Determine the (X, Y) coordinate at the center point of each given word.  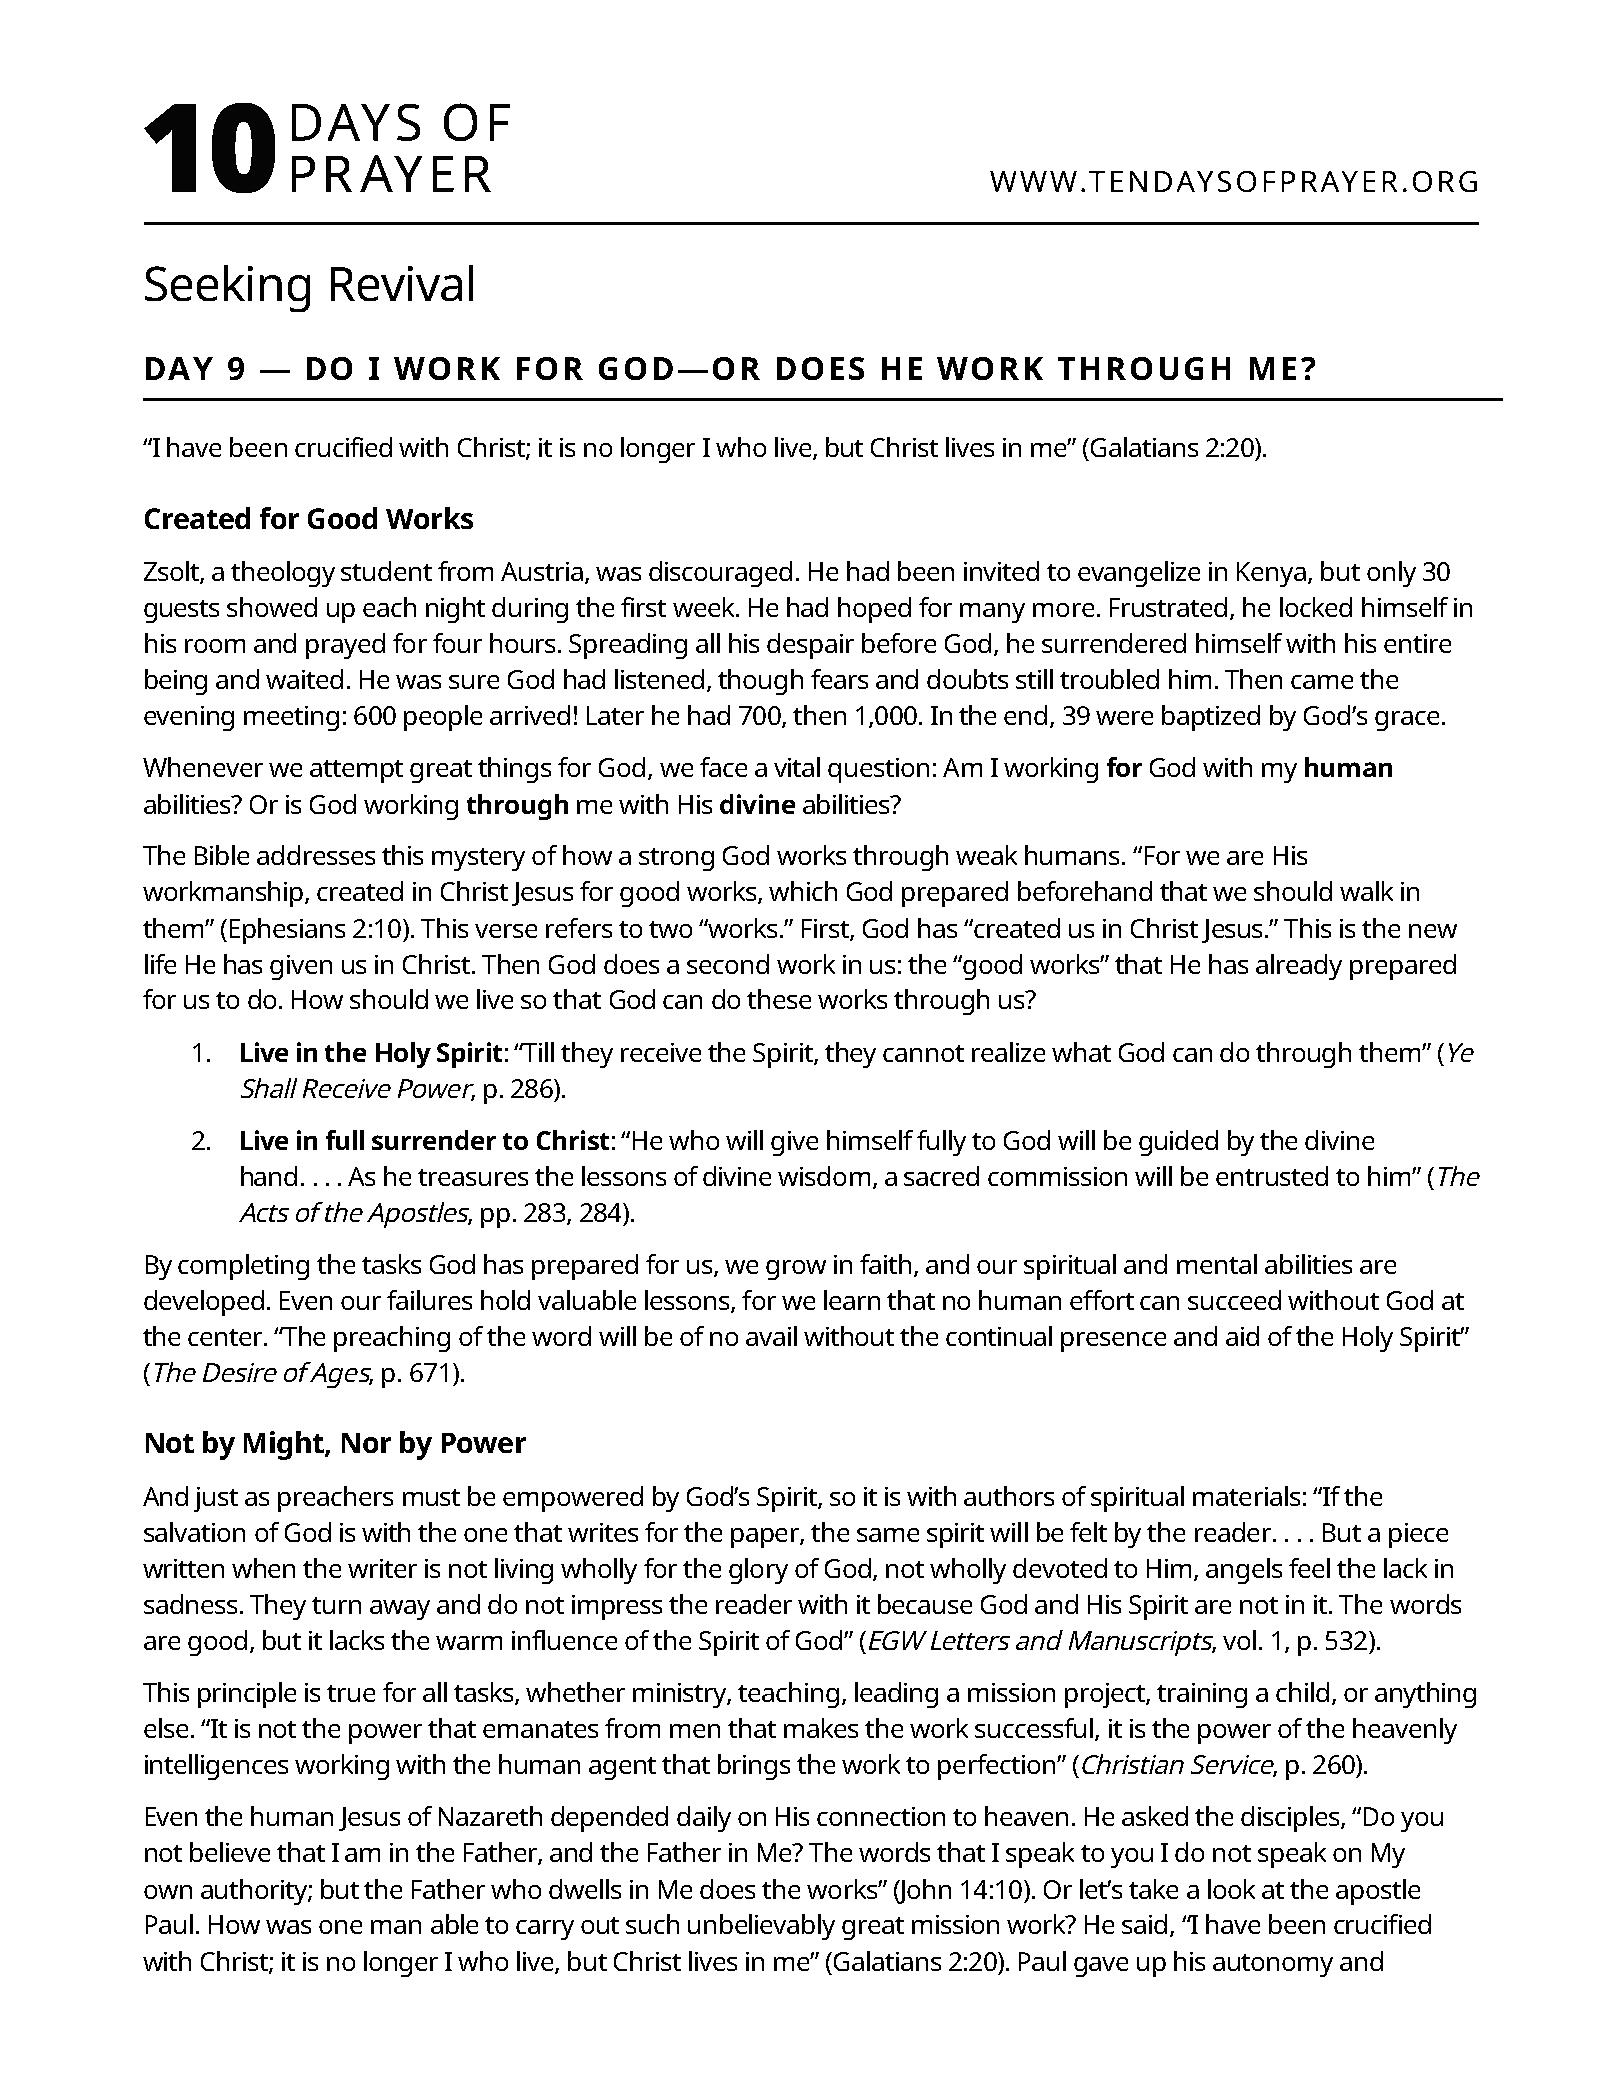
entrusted (1272, 1176)
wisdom (824, 1176)
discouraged (720, 574)
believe (230, 1852)
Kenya (1271, 574)
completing (243, 1267)
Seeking (227, 288)
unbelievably (761, 1927)
